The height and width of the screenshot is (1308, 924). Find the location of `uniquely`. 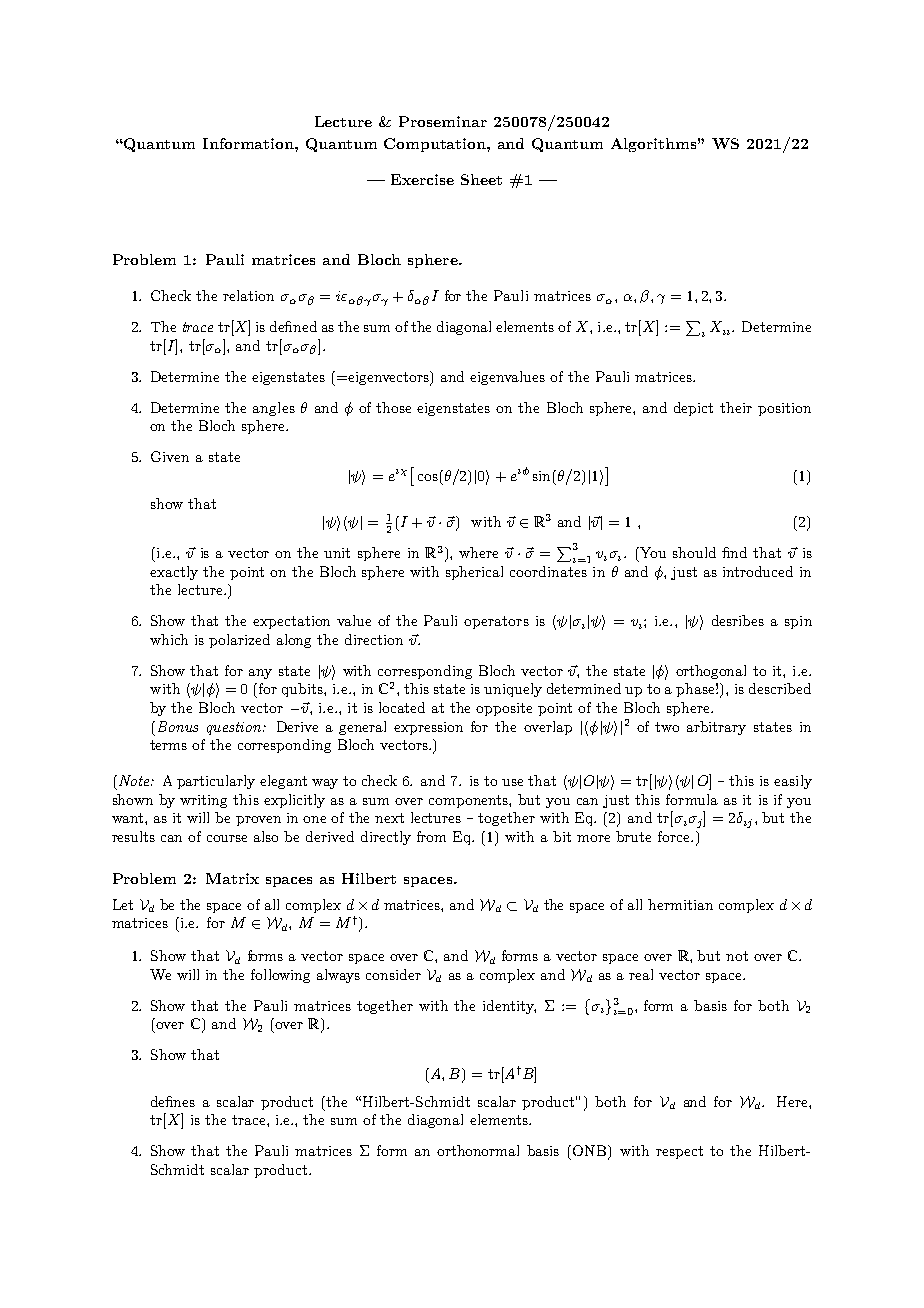

uniquely is located at coordinates (513, 690).
